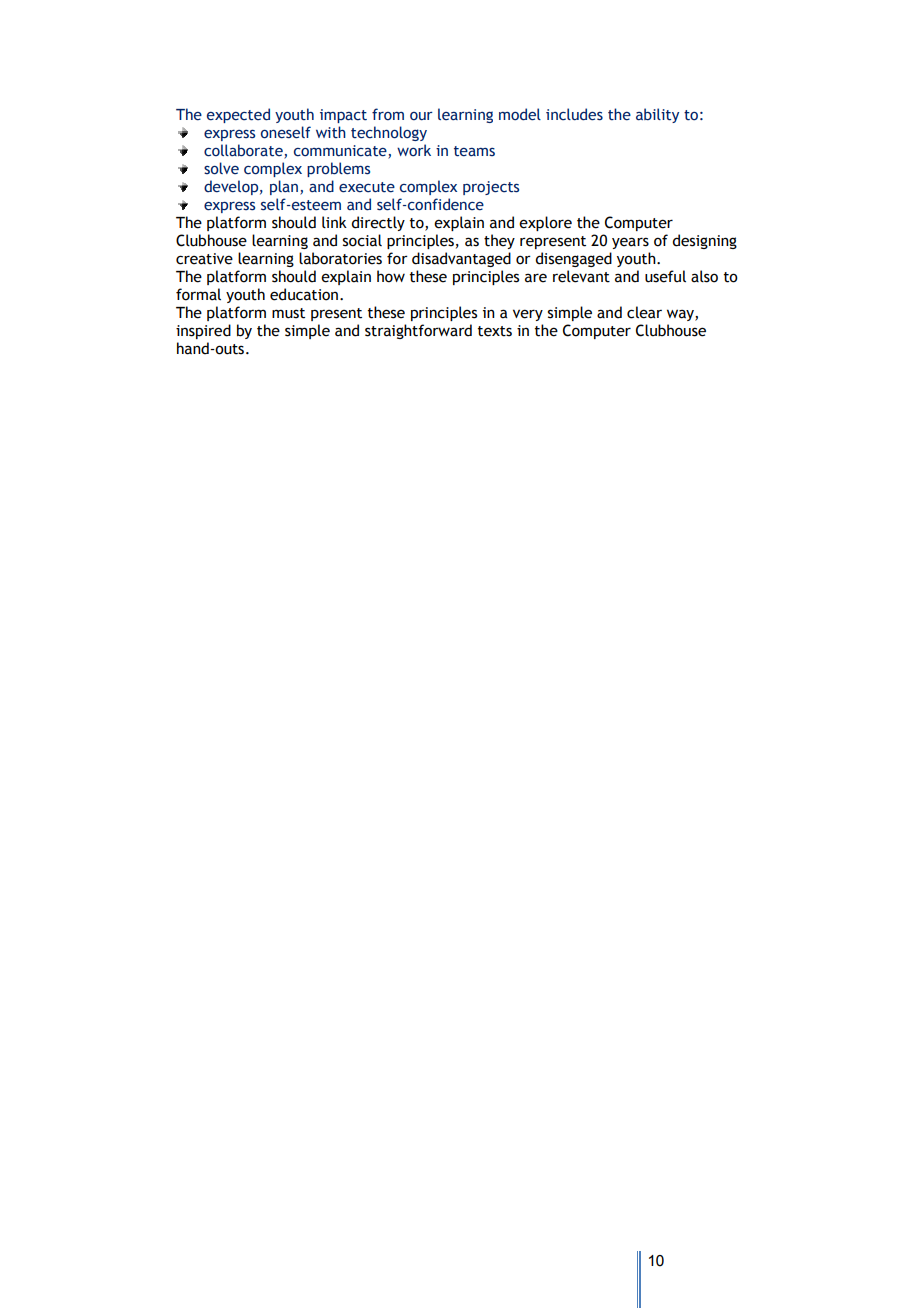  Describe the element at coordinates (644, 312) in the page. I see `clear` at that location.
